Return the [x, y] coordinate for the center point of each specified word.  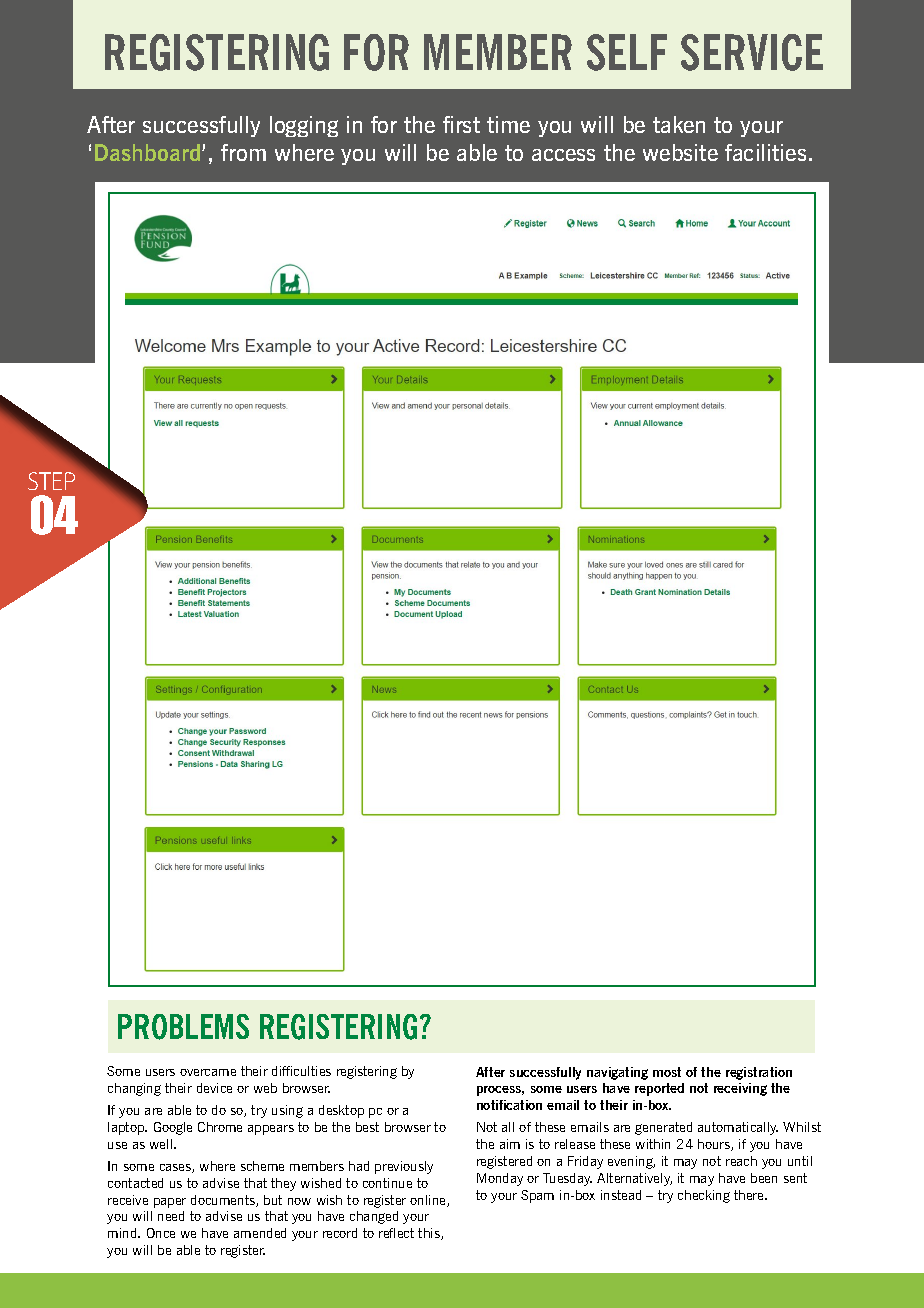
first [461, 124]
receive [128, 1200]
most [667, 1072]
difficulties [301, 1071]
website [680, 152]
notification [509, 1105]
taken [679, 124]
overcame [208, 1072]
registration [759, 1073]
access [563, 155]
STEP [51, 481]
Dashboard [149, 152]
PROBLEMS [183, 1027]
